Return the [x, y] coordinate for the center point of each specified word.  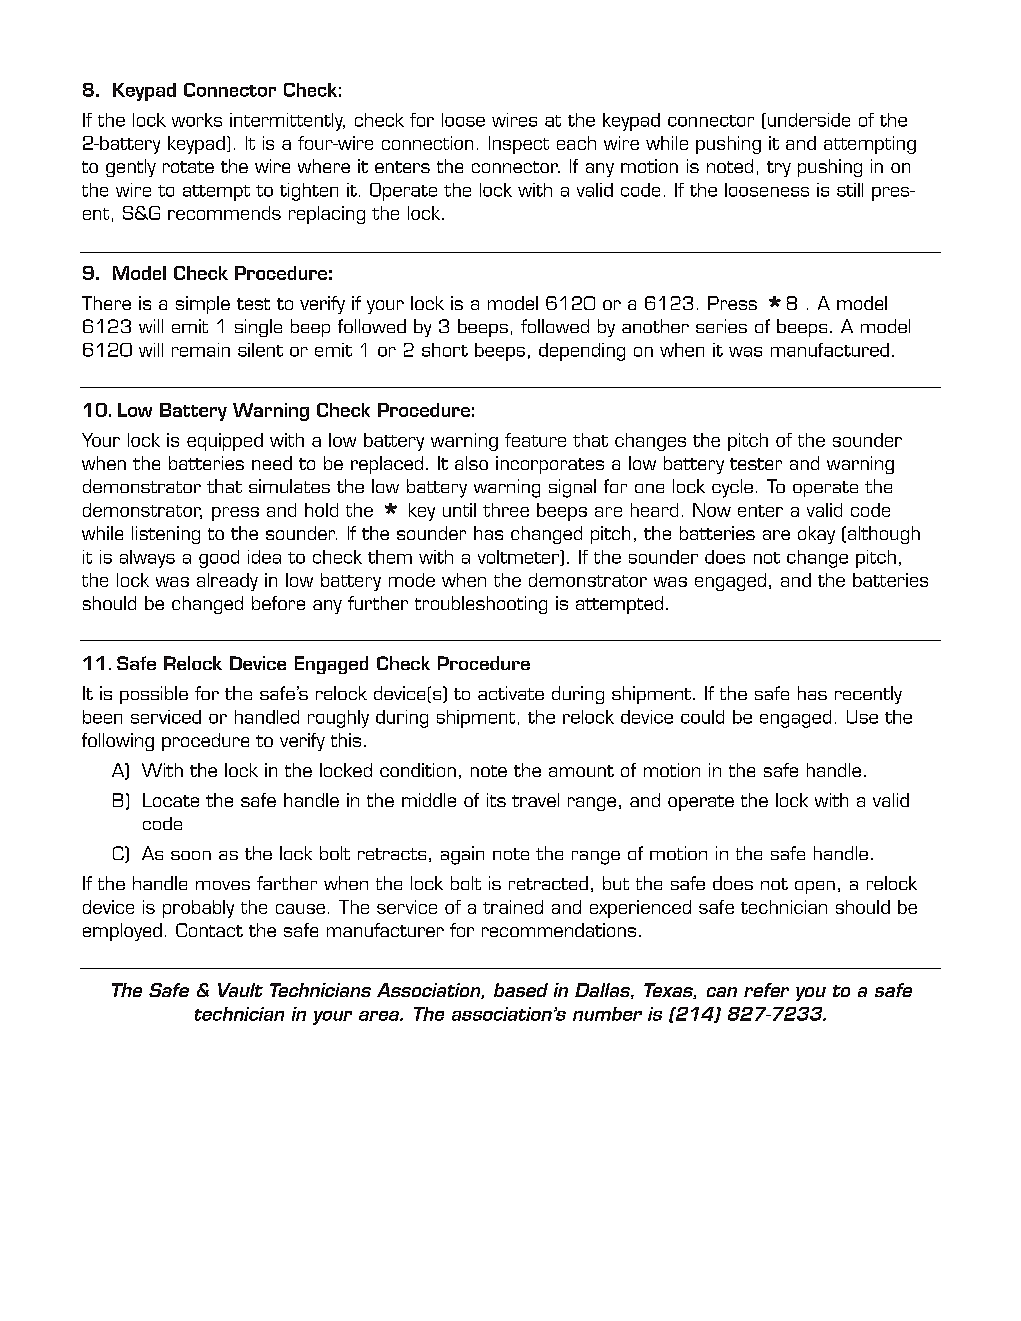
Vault [240, 990]
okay [816, 535]
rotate [188, 167]
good [219, 559]
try [779, 169]
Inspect [519, 145]
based [521, 990]
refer [766, 990]
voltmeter [520, 558]
